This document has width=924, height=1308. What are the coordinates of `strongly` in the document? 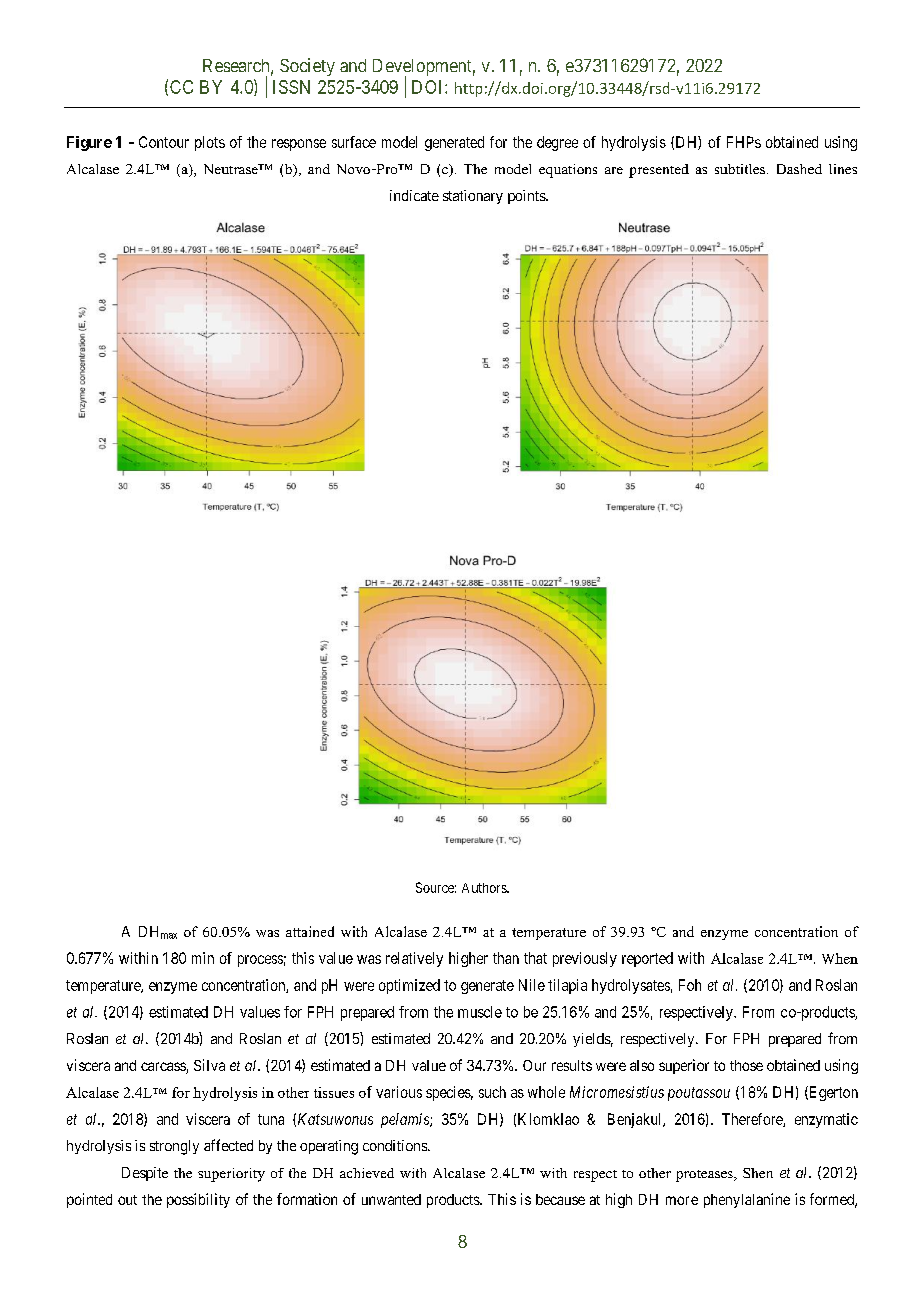 It's located at (174, 1147).
